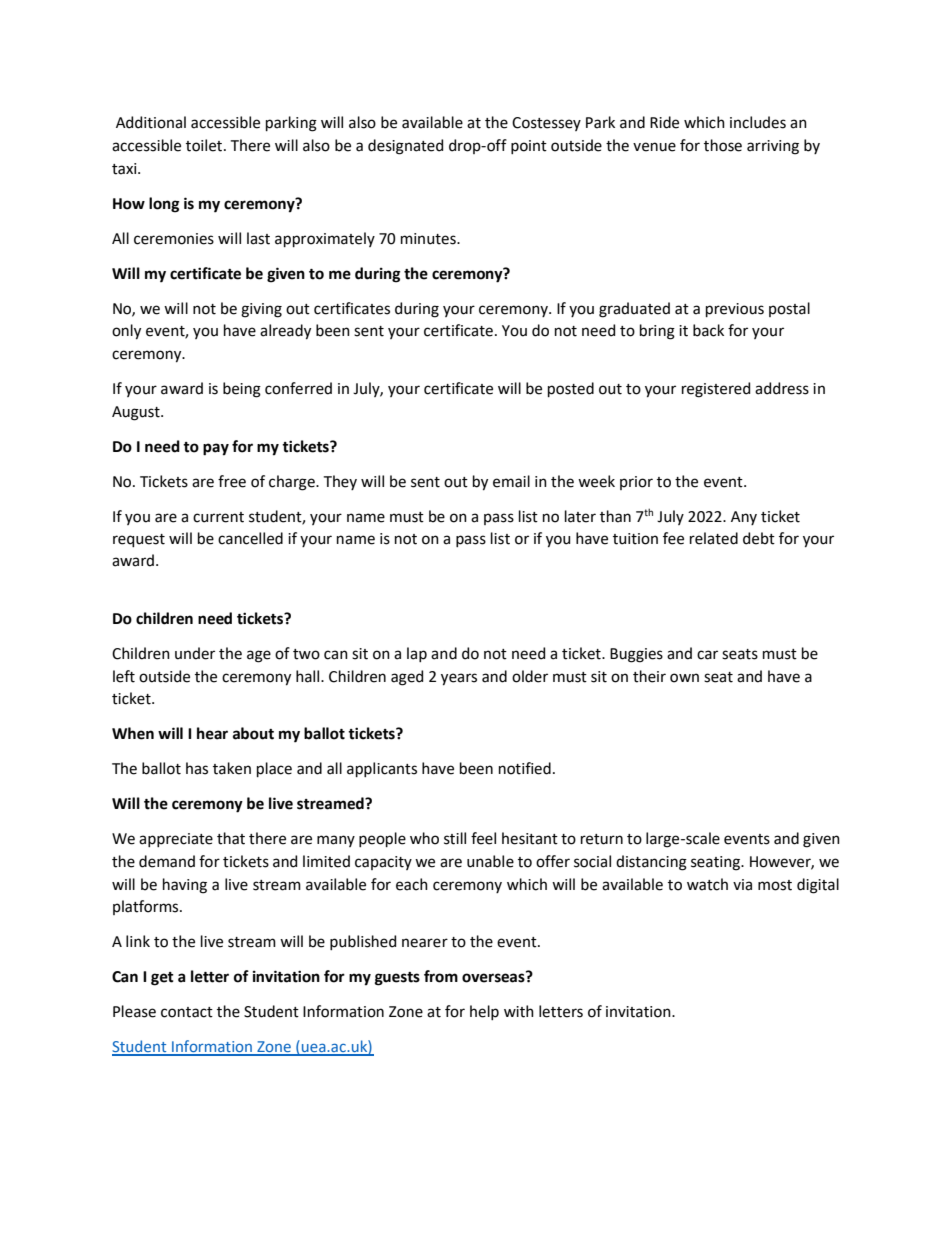 This screenshot has height=1233, width=952. What do you see at coordinates (212, 733) in the screenshot?
I see `hear` at bounding box center [212, 733].
